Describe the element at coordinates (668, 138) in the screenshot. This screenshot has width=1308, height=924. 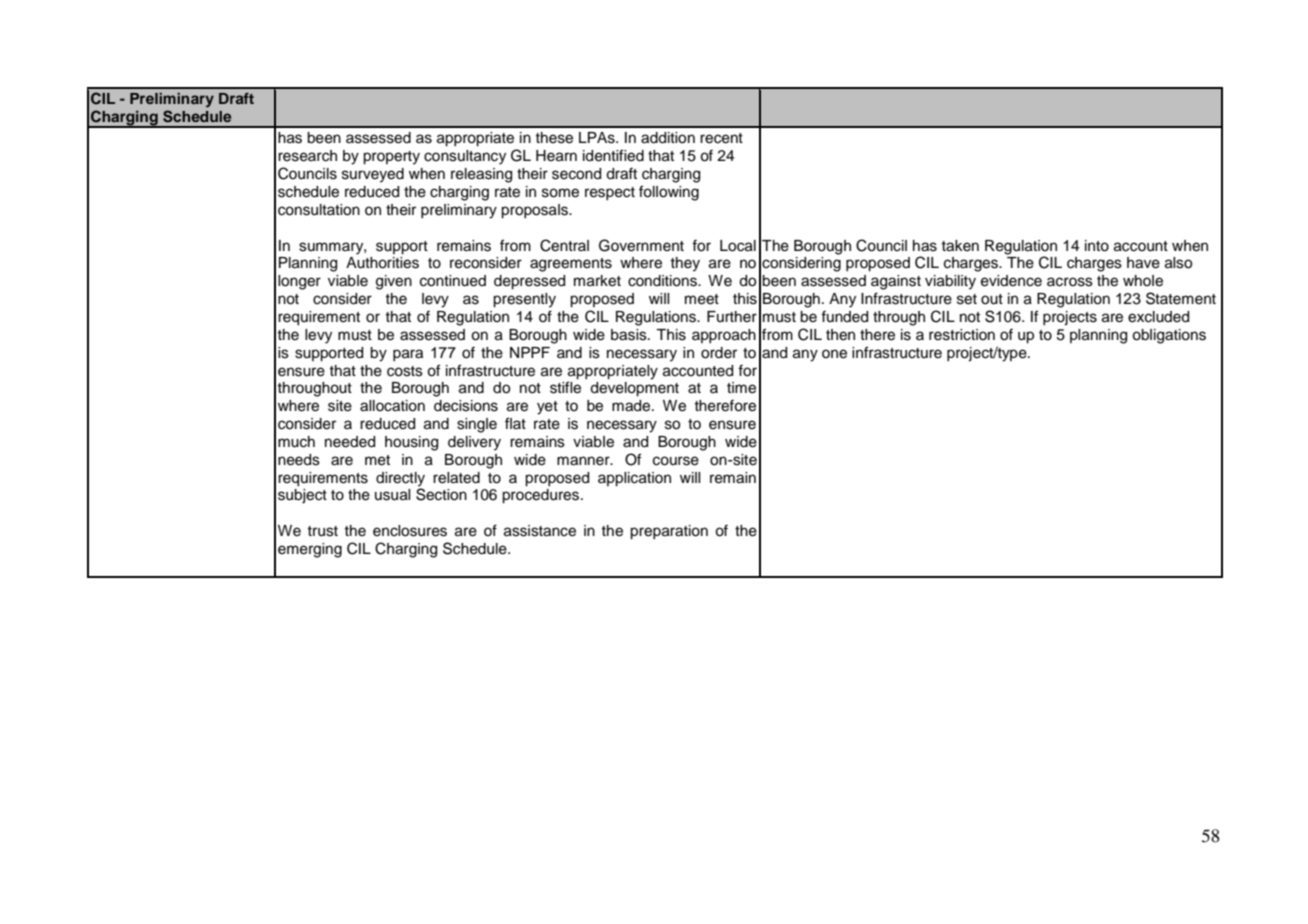
I see `addition` at that location.
